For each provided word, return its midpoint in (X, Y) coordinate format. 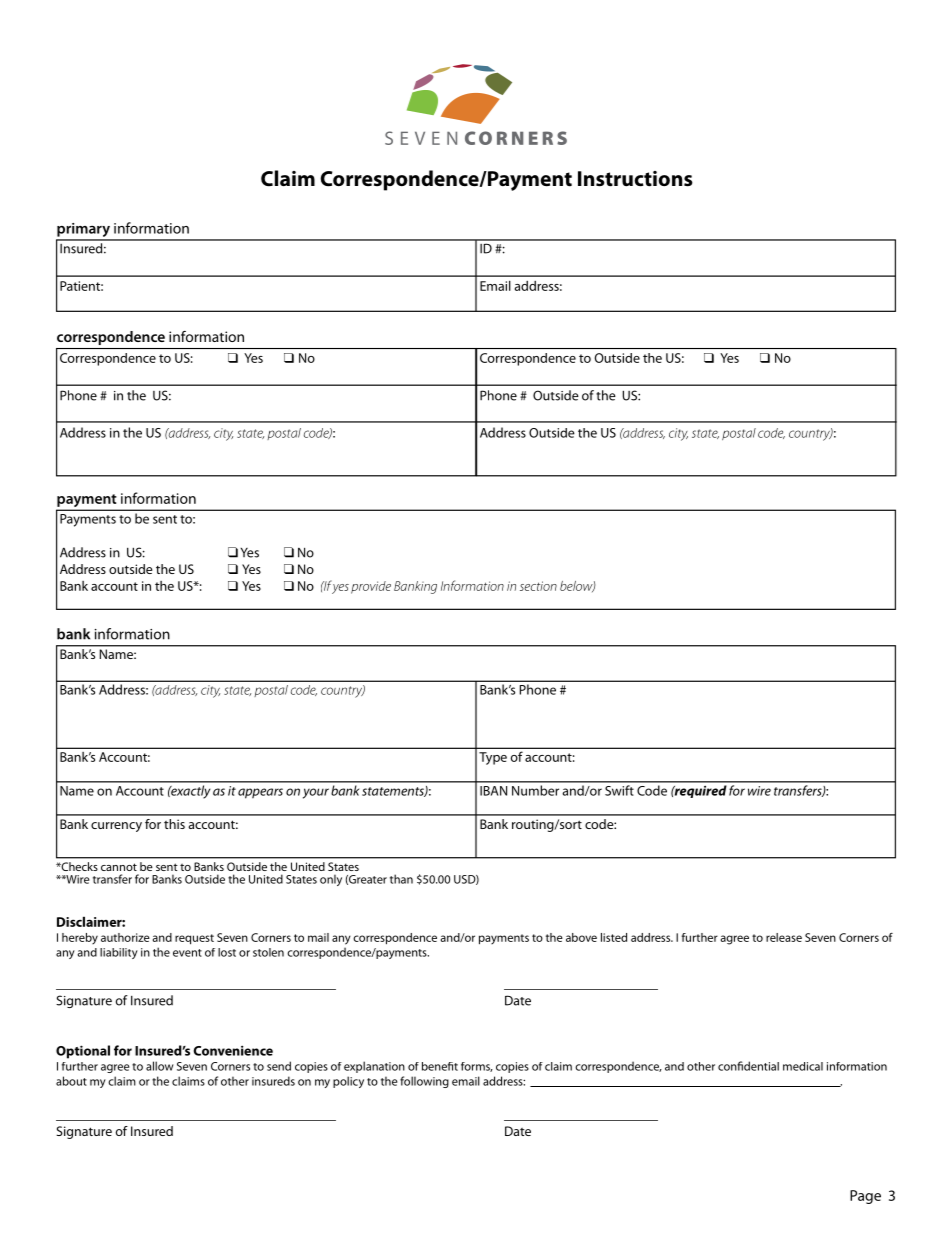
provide (371, 587)
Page (865, 1197)
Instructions (635, 179)
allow (160, 1066)
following (424, 1082)
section (538, 586)
